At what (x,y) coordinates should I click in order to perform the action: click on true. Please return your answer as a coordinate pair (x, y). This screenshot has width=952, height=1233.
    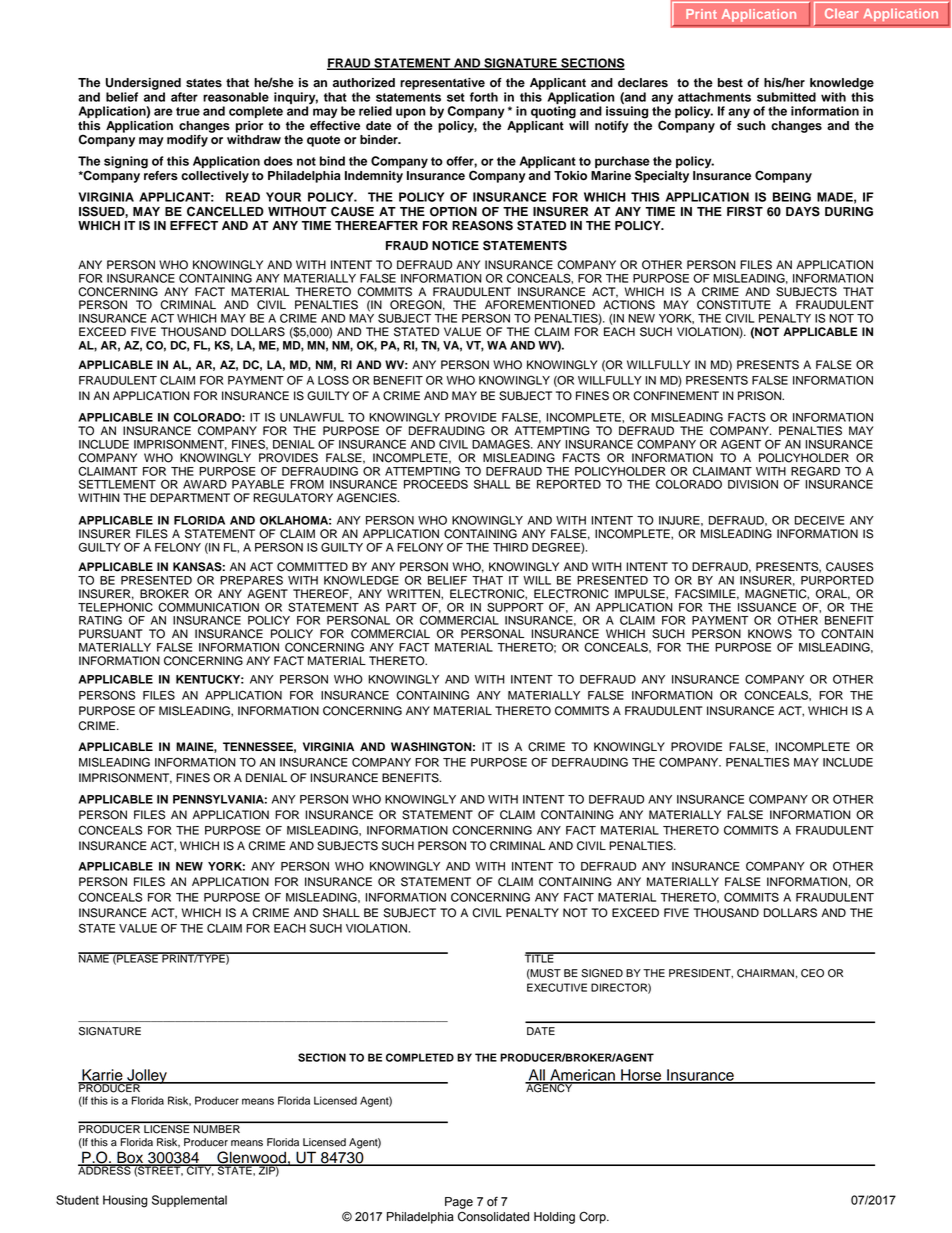
    Looking at the image, I should click on (188, 111).
